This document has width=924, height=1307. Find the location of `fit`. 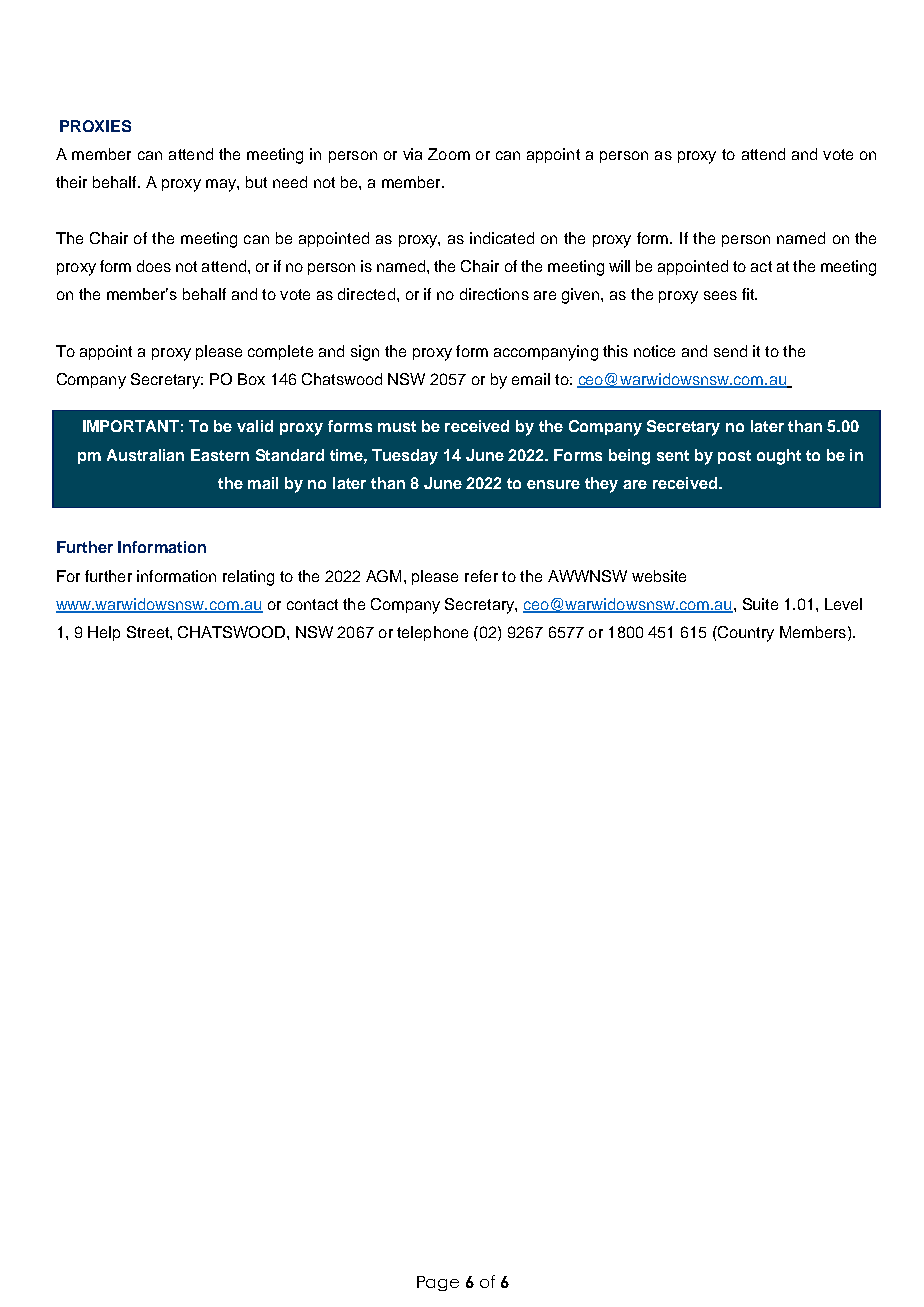

fit is located at coordinates (749, 294).
